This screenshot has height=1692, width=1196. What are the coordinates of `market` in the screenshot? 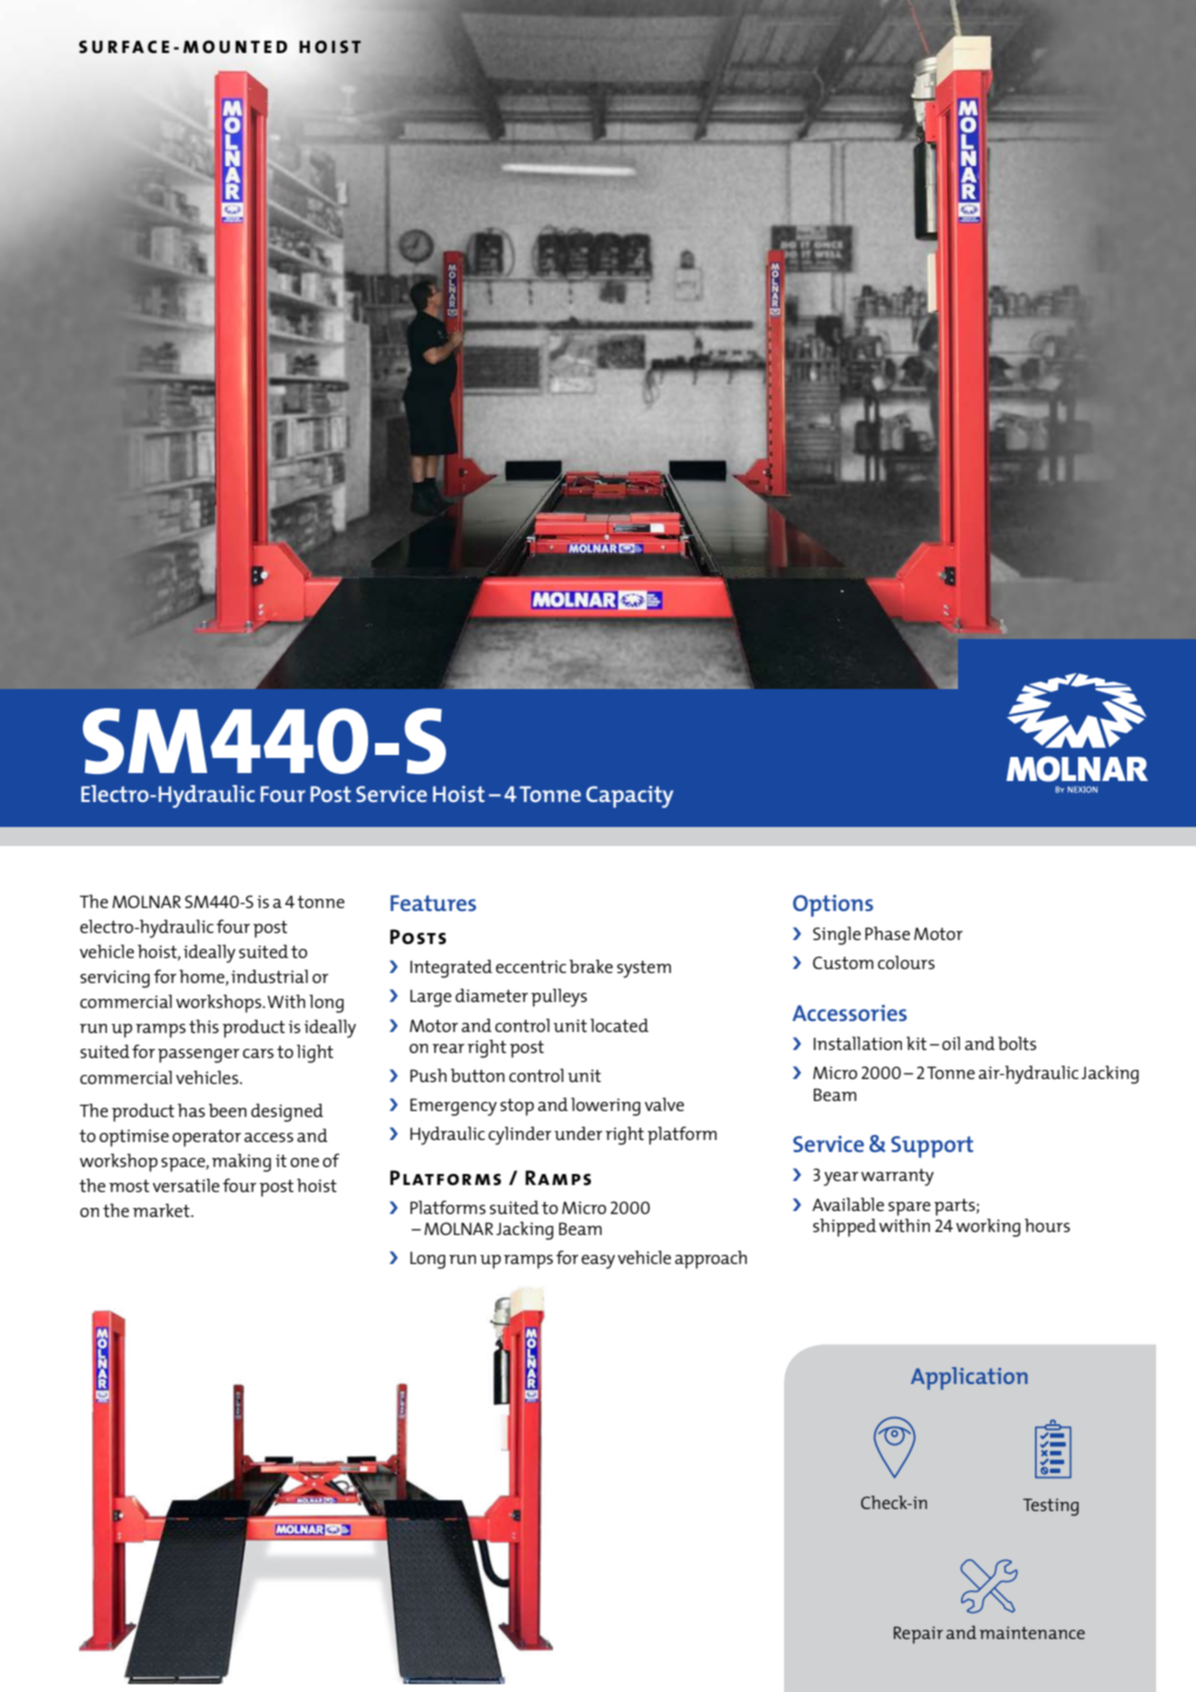 It's located at (162, 1210).
